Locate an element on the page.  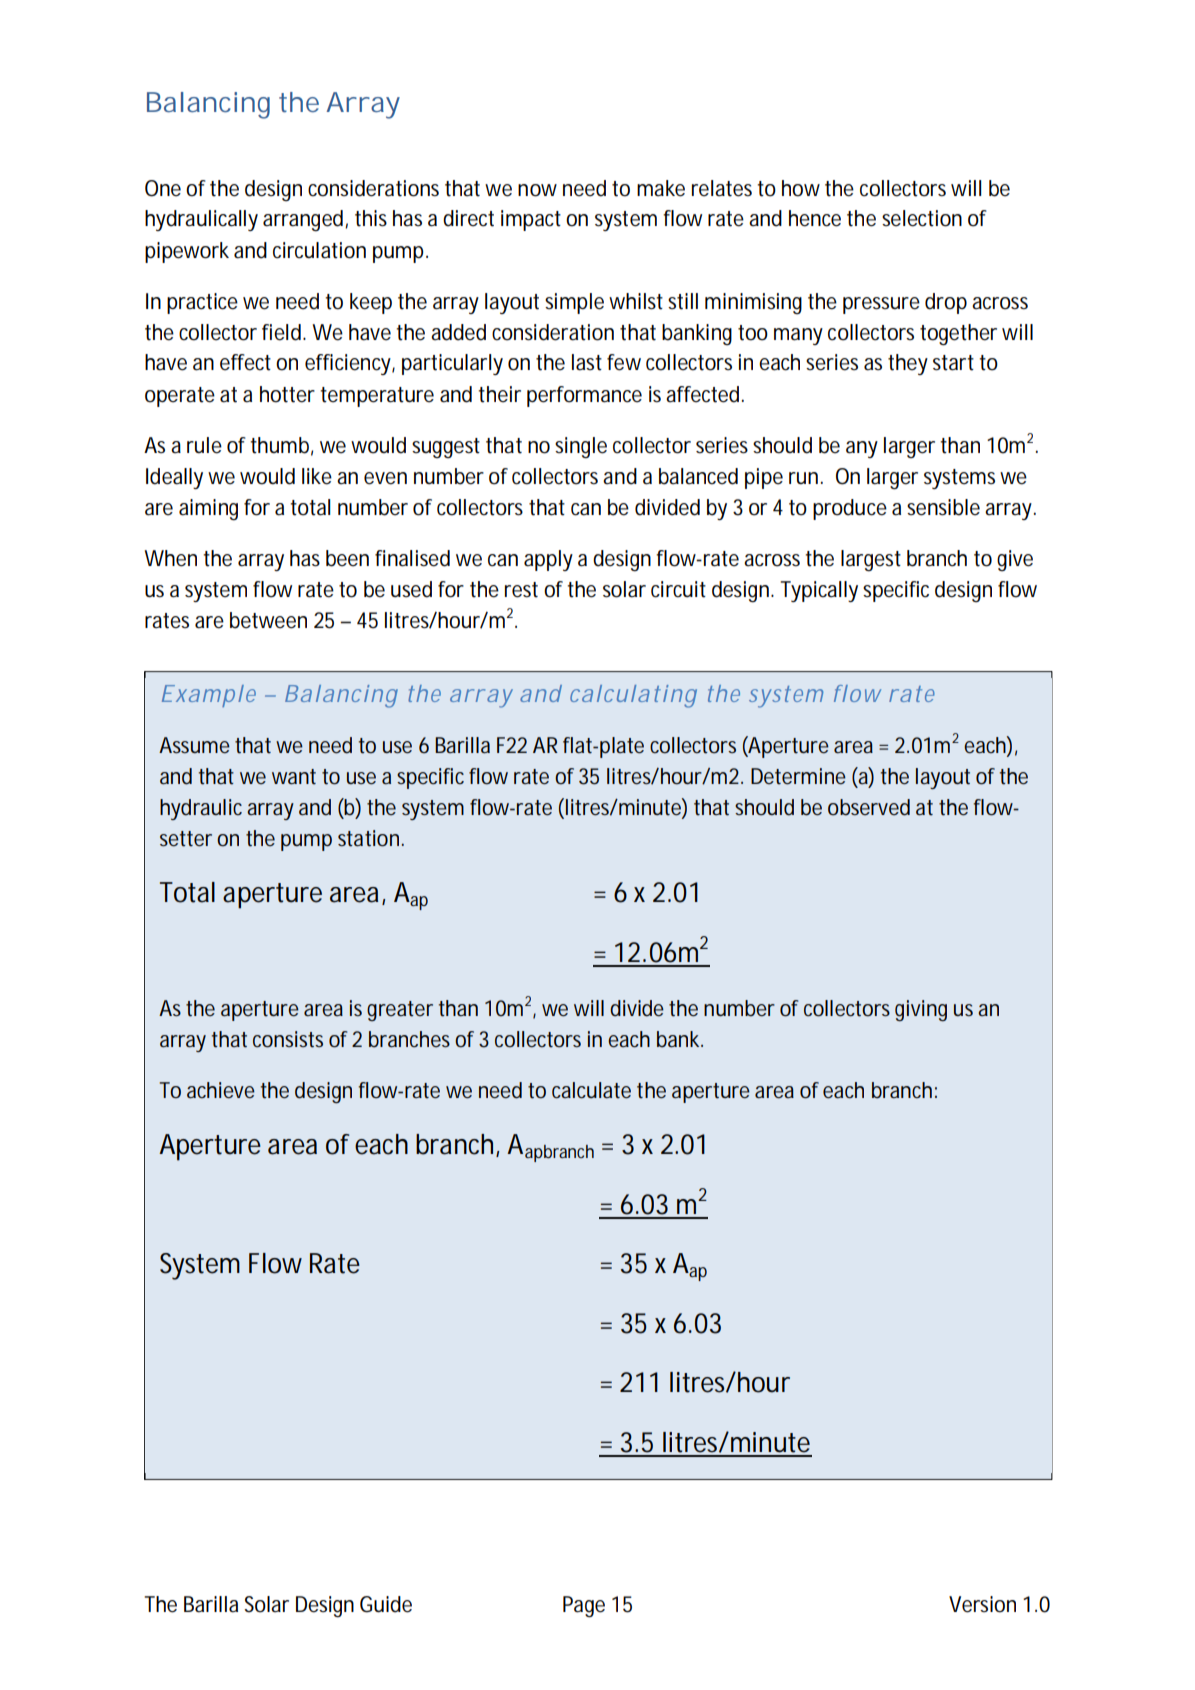
selection is located at coordinates (922, 218).
